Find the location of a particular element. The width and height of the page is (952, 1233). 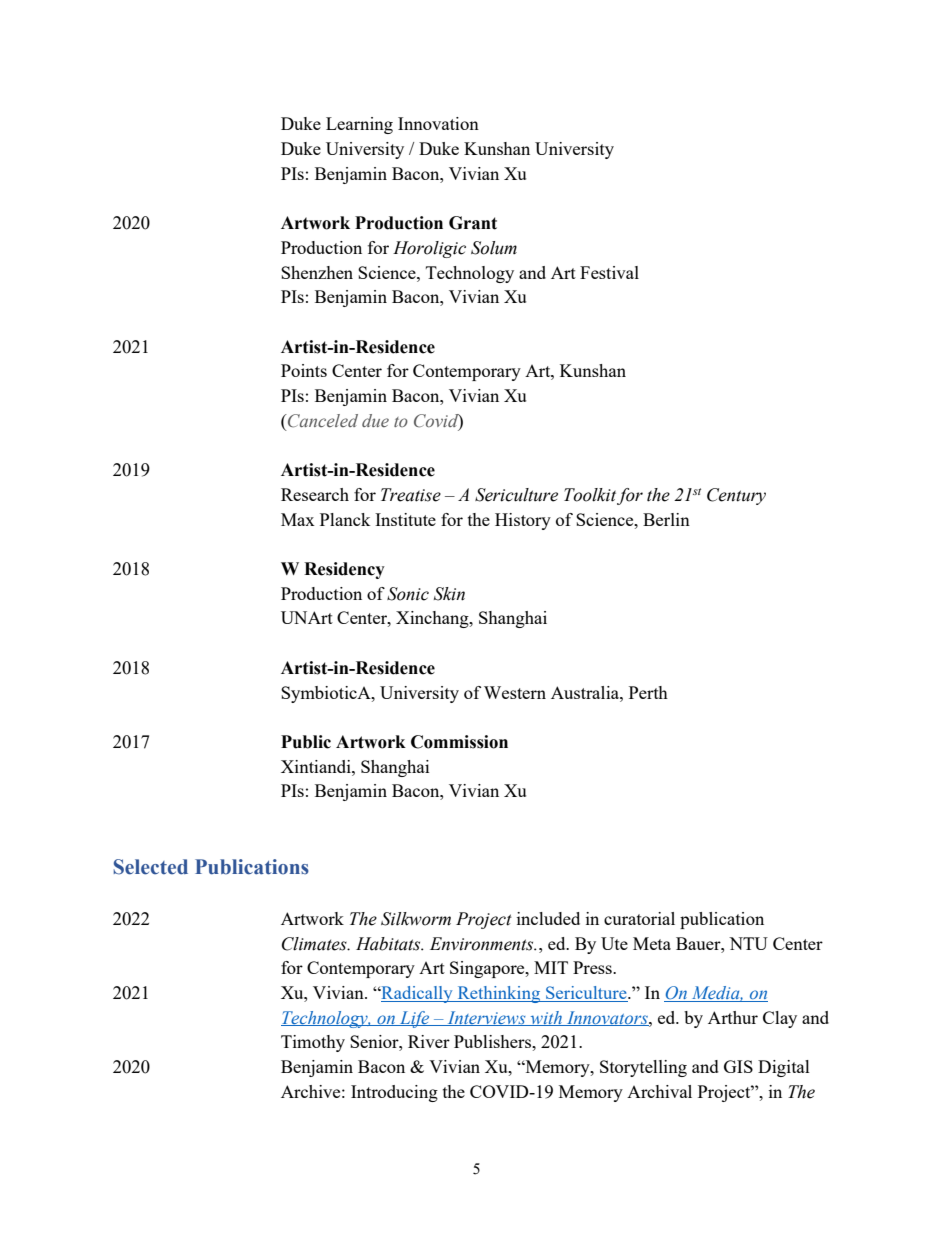

Timothy is located at coordinates (313, 1043).
